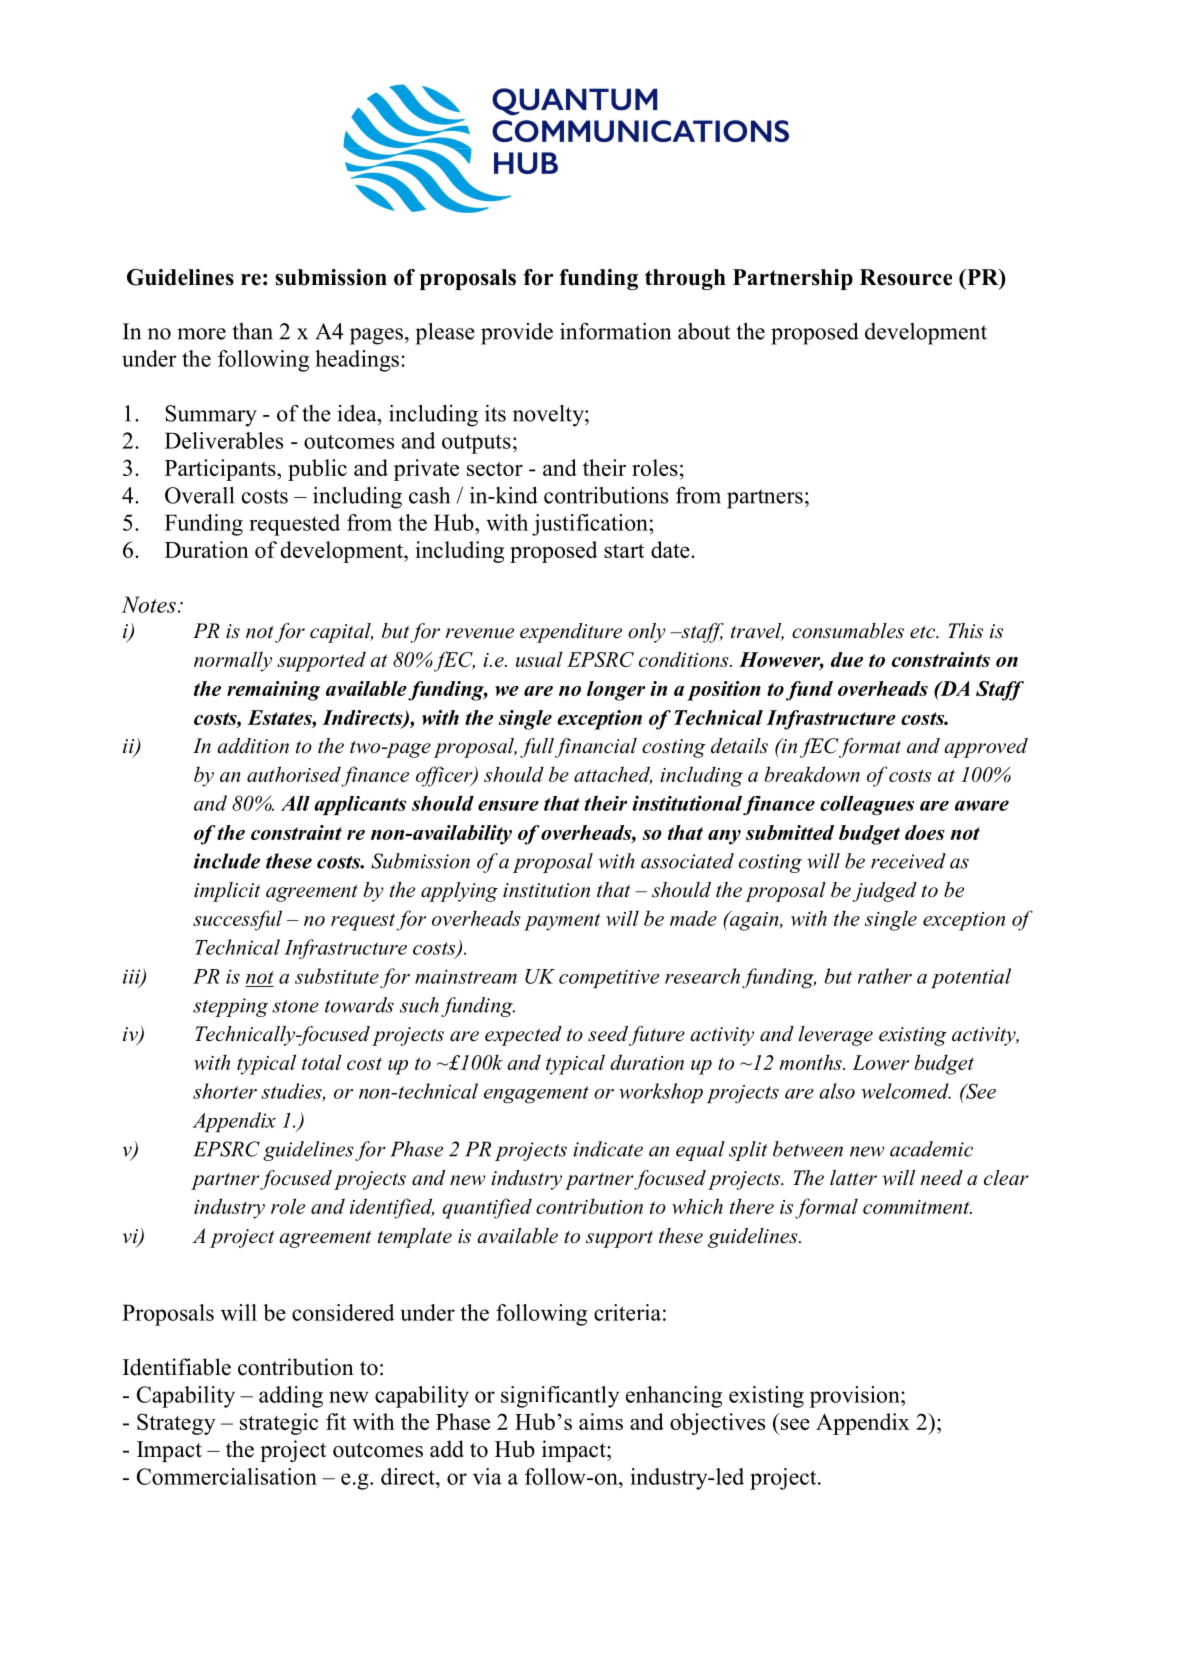  Describe the element at coordinates (601, 1421) in the image. I see `aims` at that location.
